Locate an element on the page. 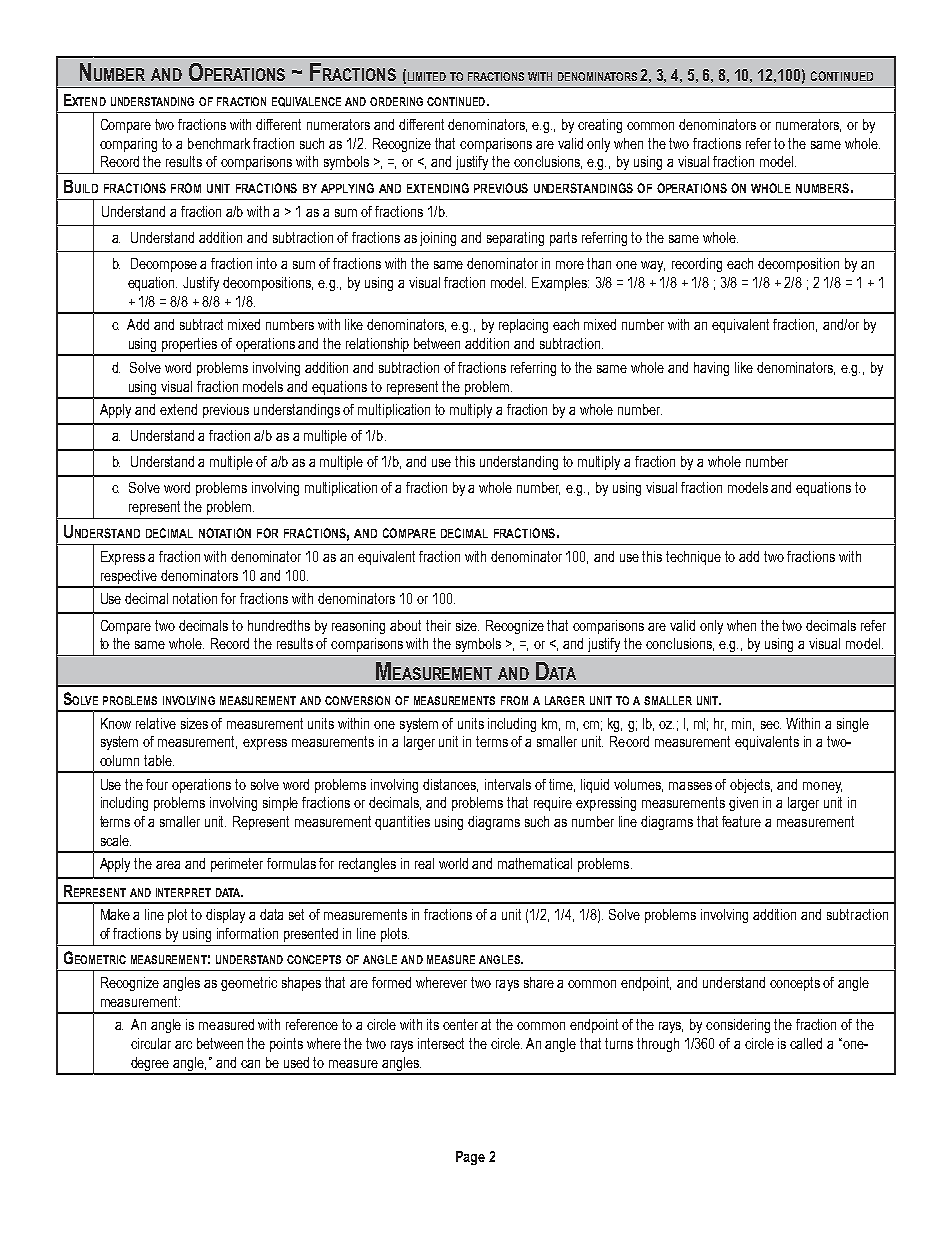 The width and height of the image is (952, 1233). creating is located at coordinates (600, 126).
